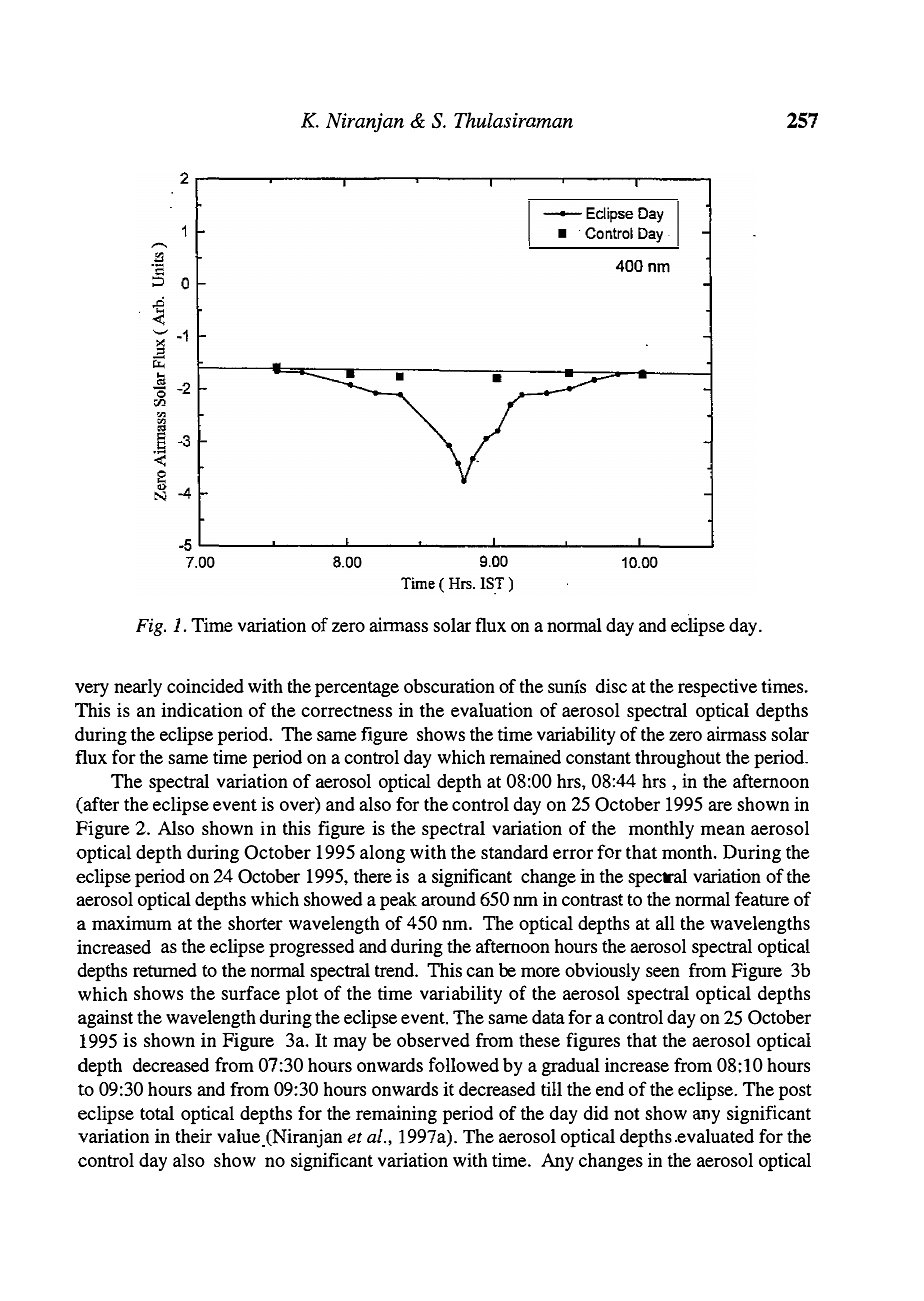 The width and height of the document is (924, 1301). I want to click on coincided, so click(205, 685).
